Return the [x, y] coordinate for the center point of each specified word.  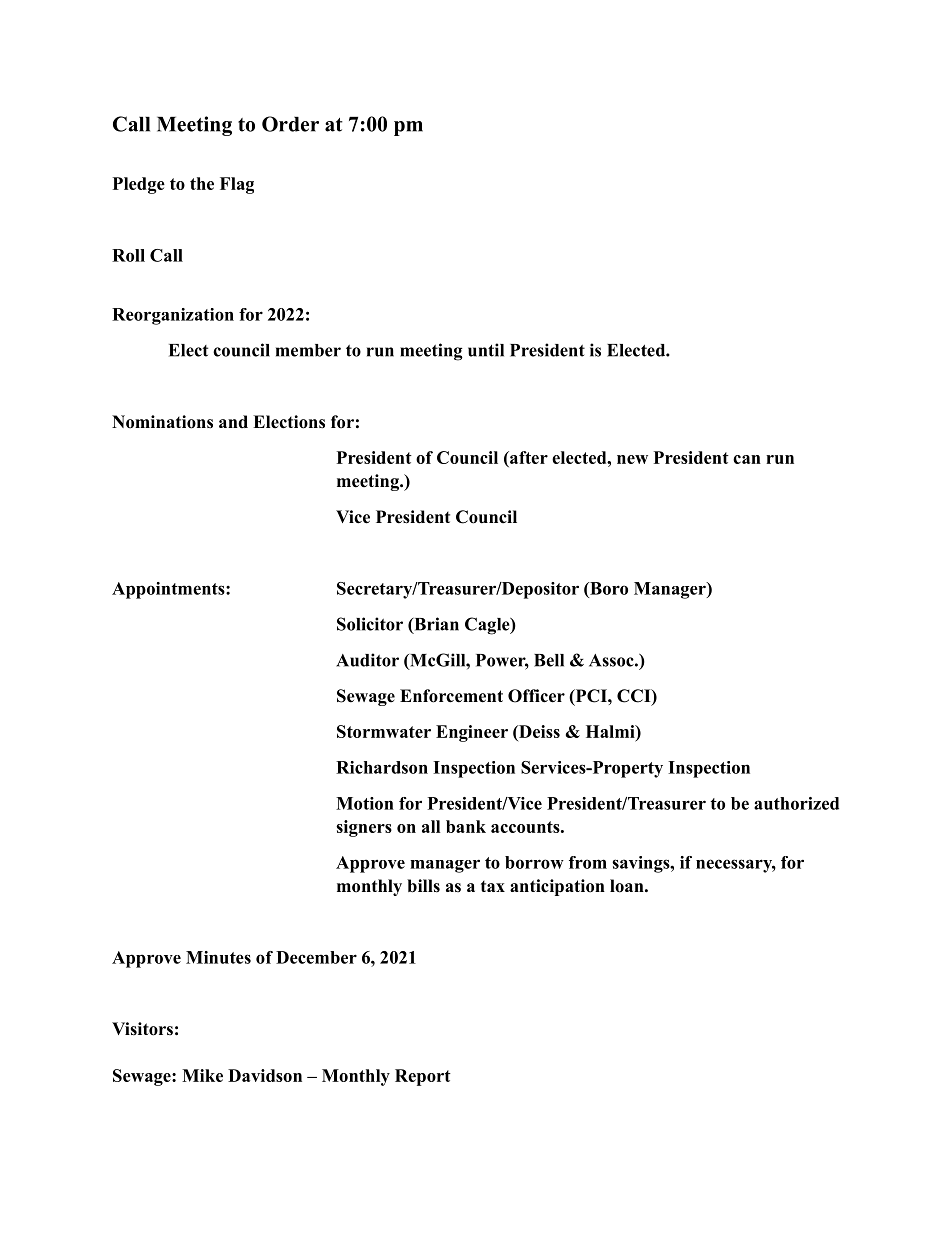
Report [423, 1077]
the [202, 183]
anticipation [557, 887]
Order [290, 124]
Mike [202, 1075]
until [486, 350]
